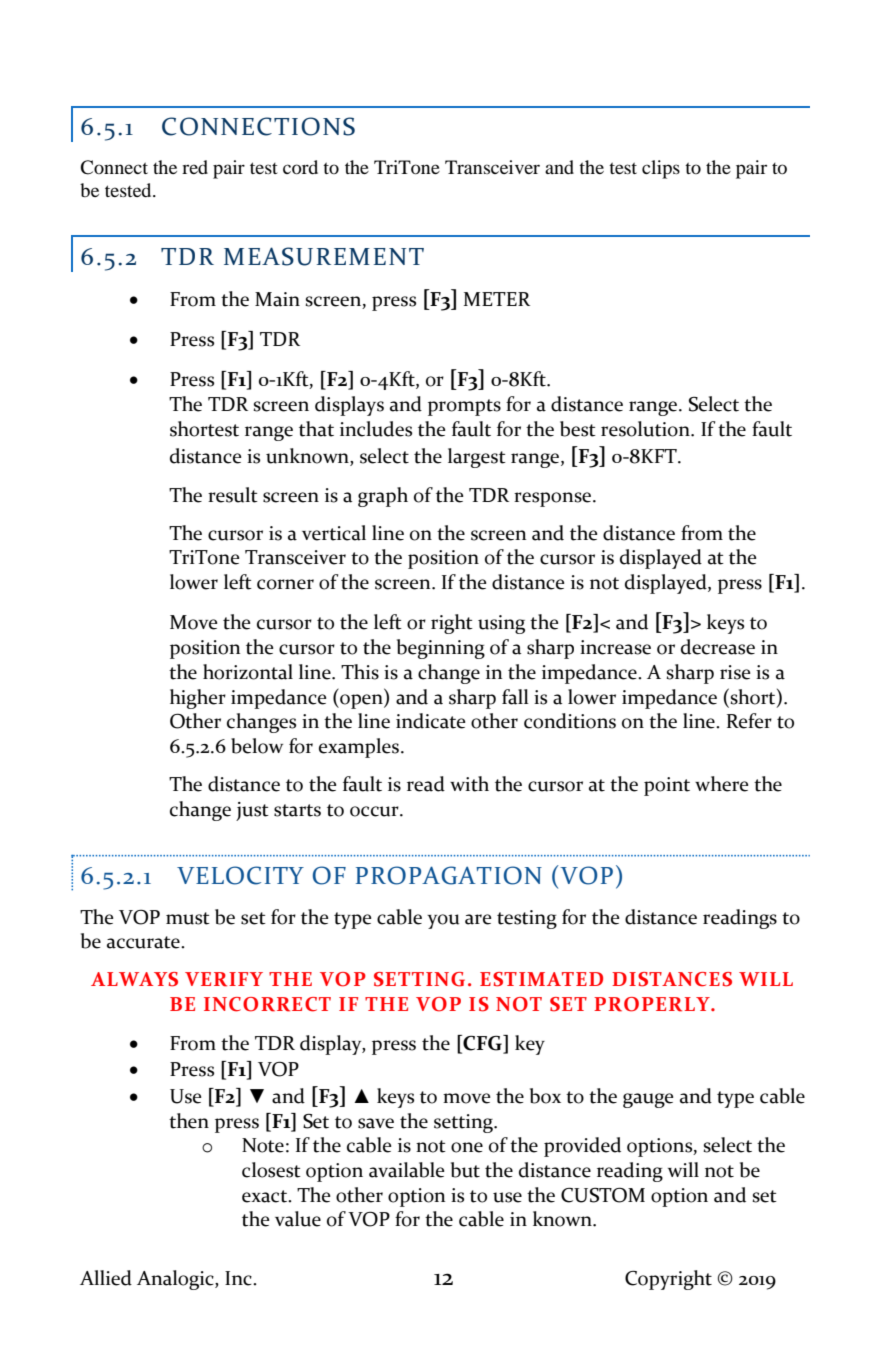  What do you see at coordinates (477, 458) in the page?
I see `largest` at bounding box center [477, 458].
